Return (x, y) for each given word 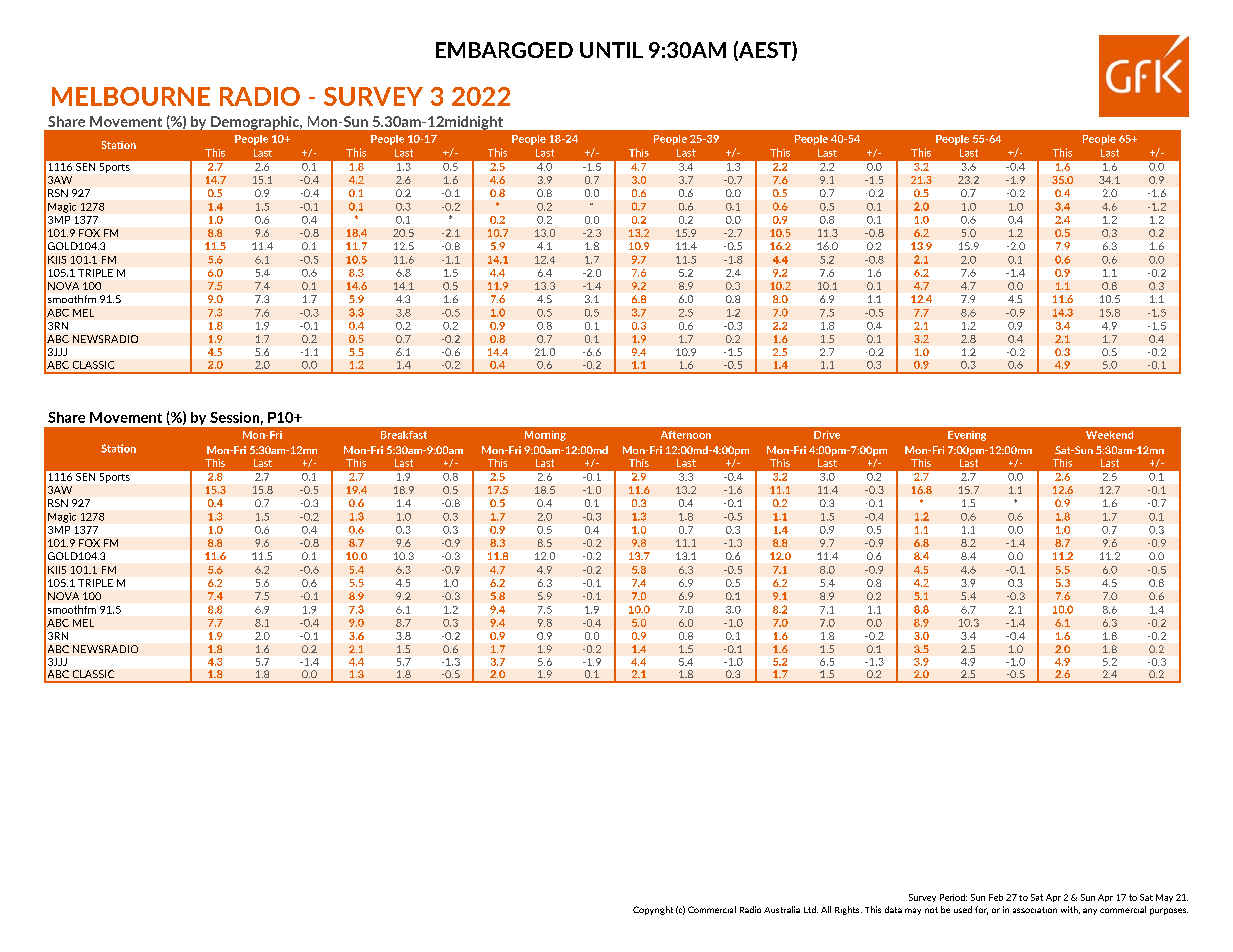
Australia (782, 909)
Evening (967, 436)
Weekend (1109, 435)
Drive (827, 435)
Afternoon (686, 435)
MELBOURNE (131, 96)
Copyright (653, 910)
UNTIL (611, 50)
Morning (545, 436)
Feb (996, 897)
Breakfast (404, 435)
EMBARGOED (504, 50)
